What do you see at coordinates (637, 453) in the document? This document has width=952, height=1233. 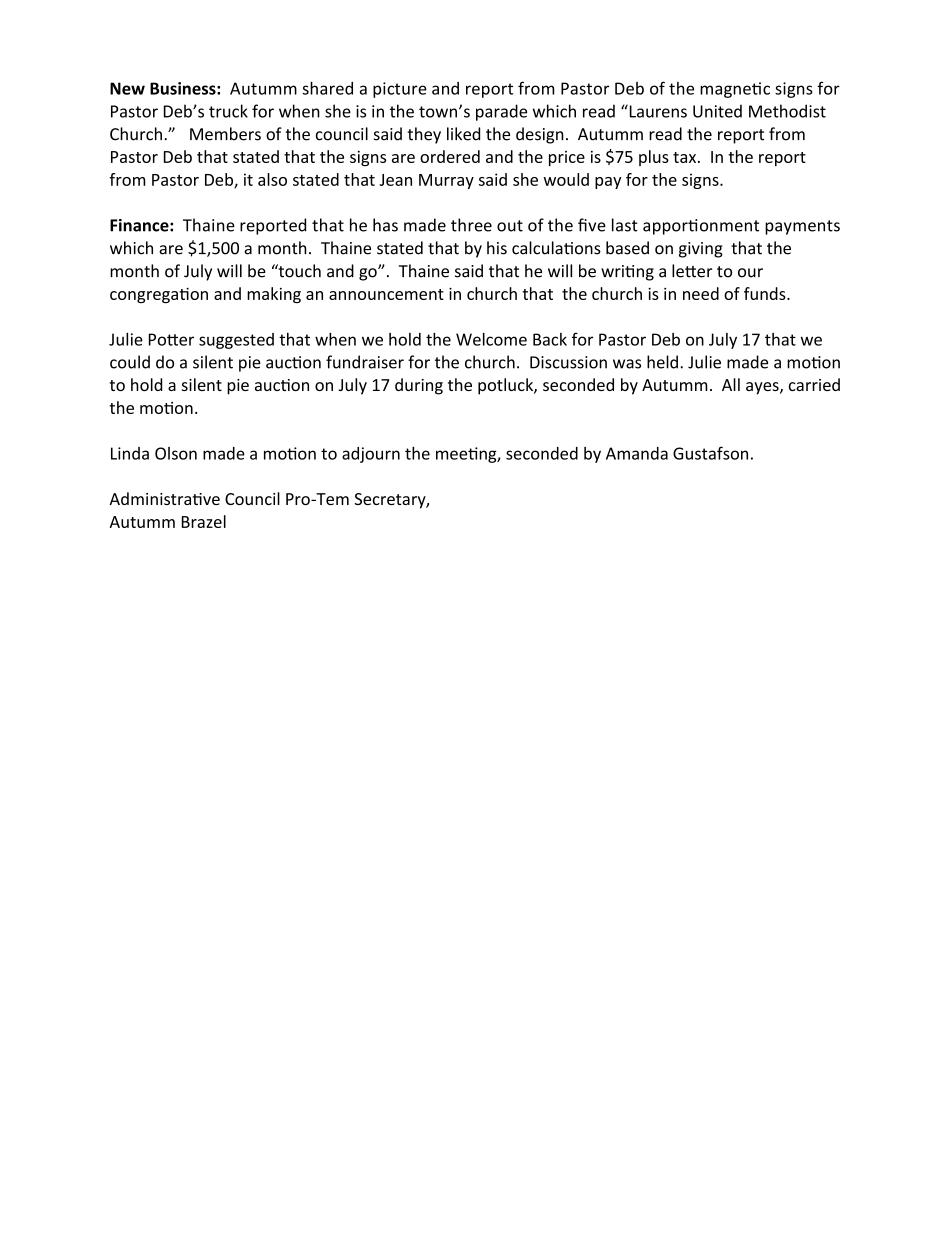 I see `Amanda` at bounding box center [637, 453].
